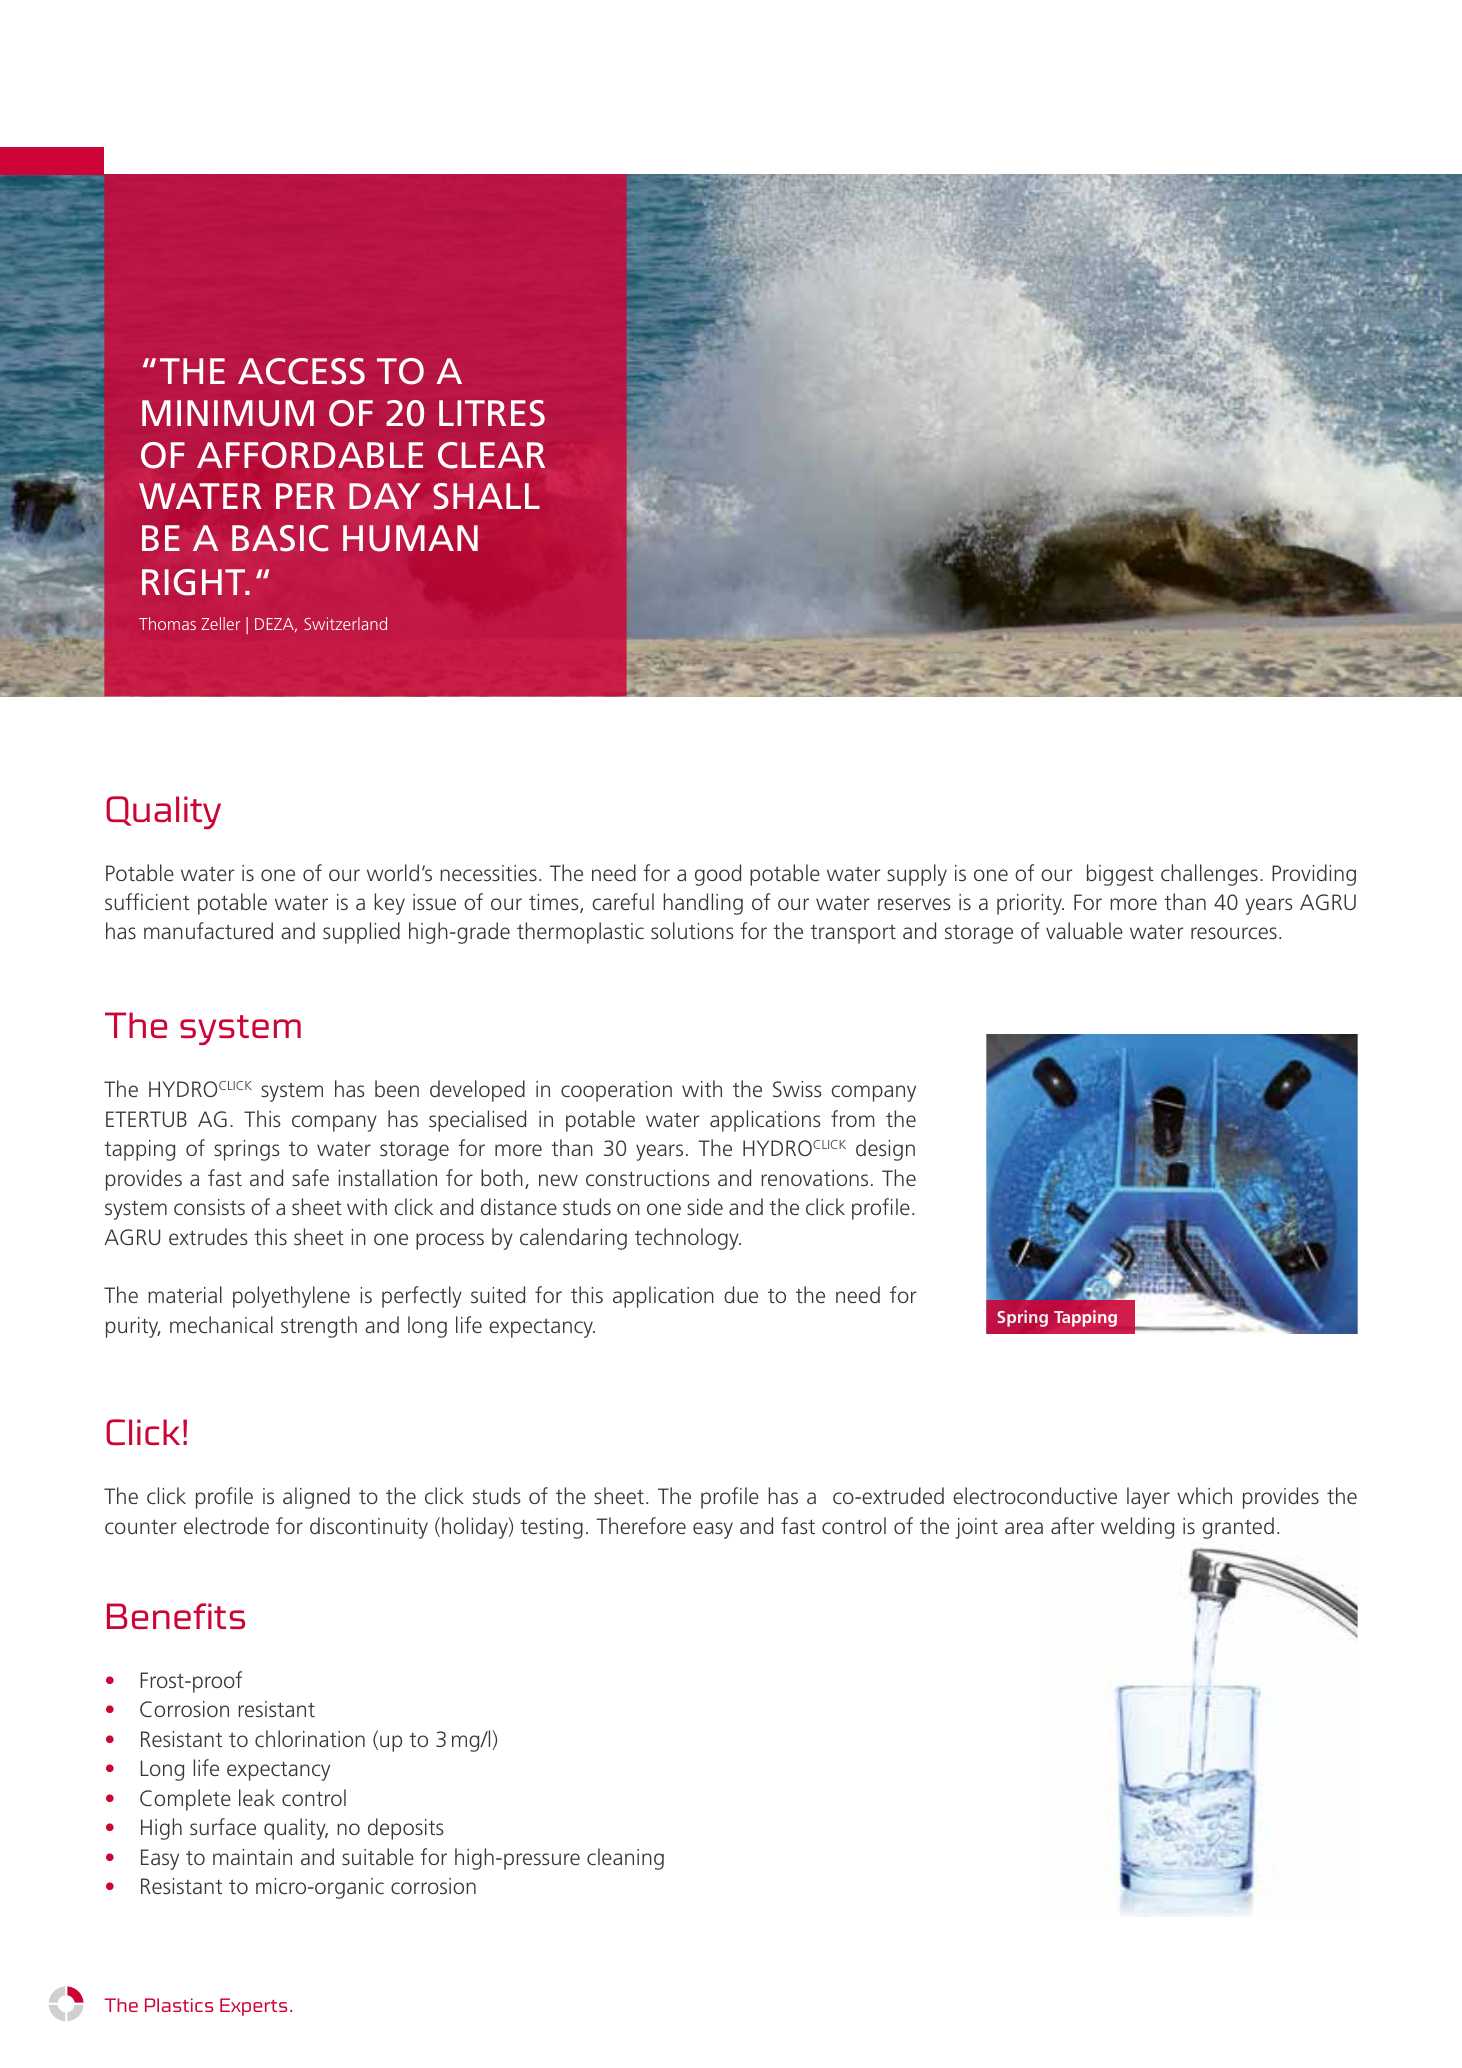 This page has height=2068, width=1462. I want to click on MINIMUM, so click(228, 413).
